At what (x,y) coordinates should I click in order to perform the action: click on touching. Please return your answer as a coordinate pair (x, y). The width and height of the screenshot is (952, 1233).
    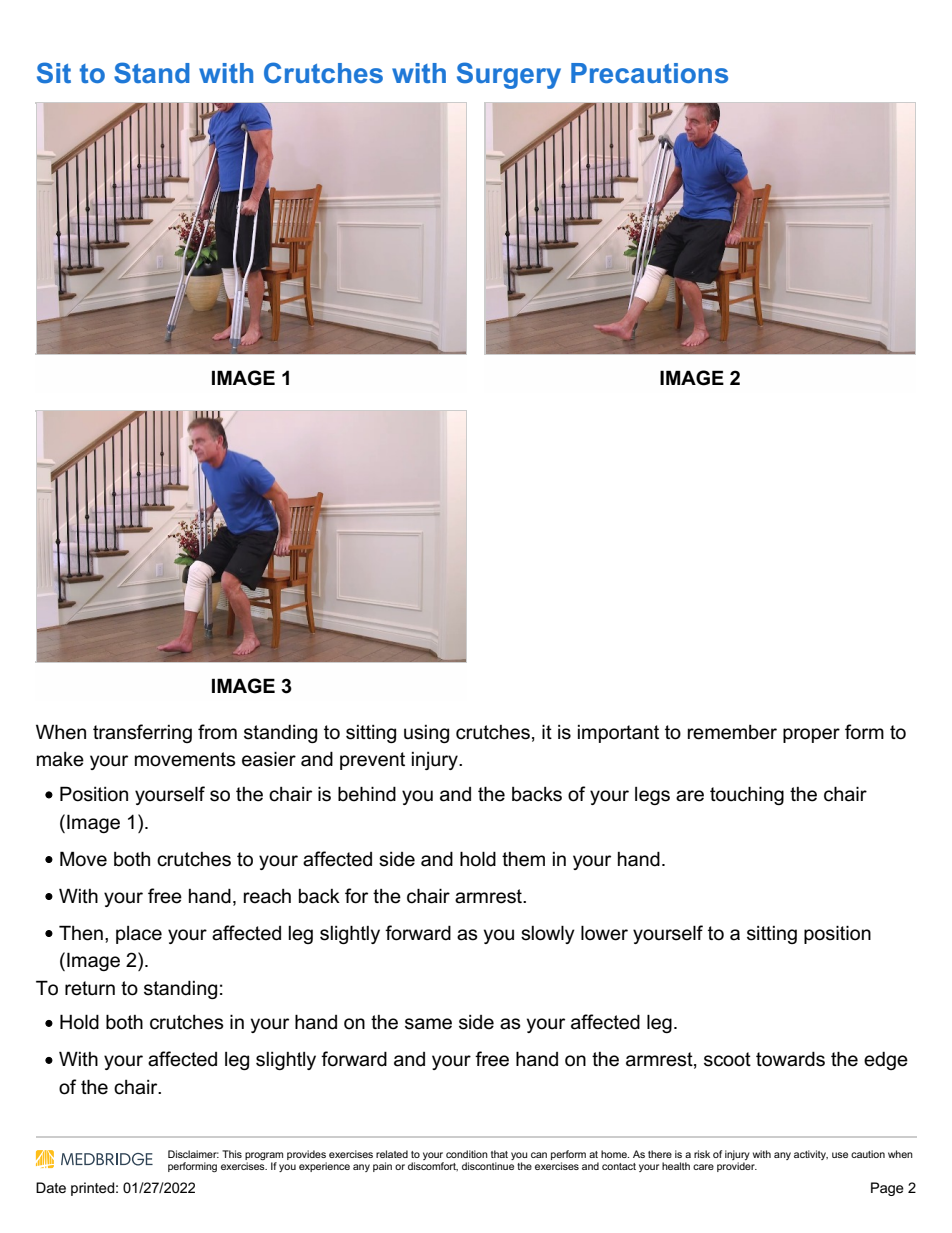
    Looking at the image, I should click on (747, 795).
